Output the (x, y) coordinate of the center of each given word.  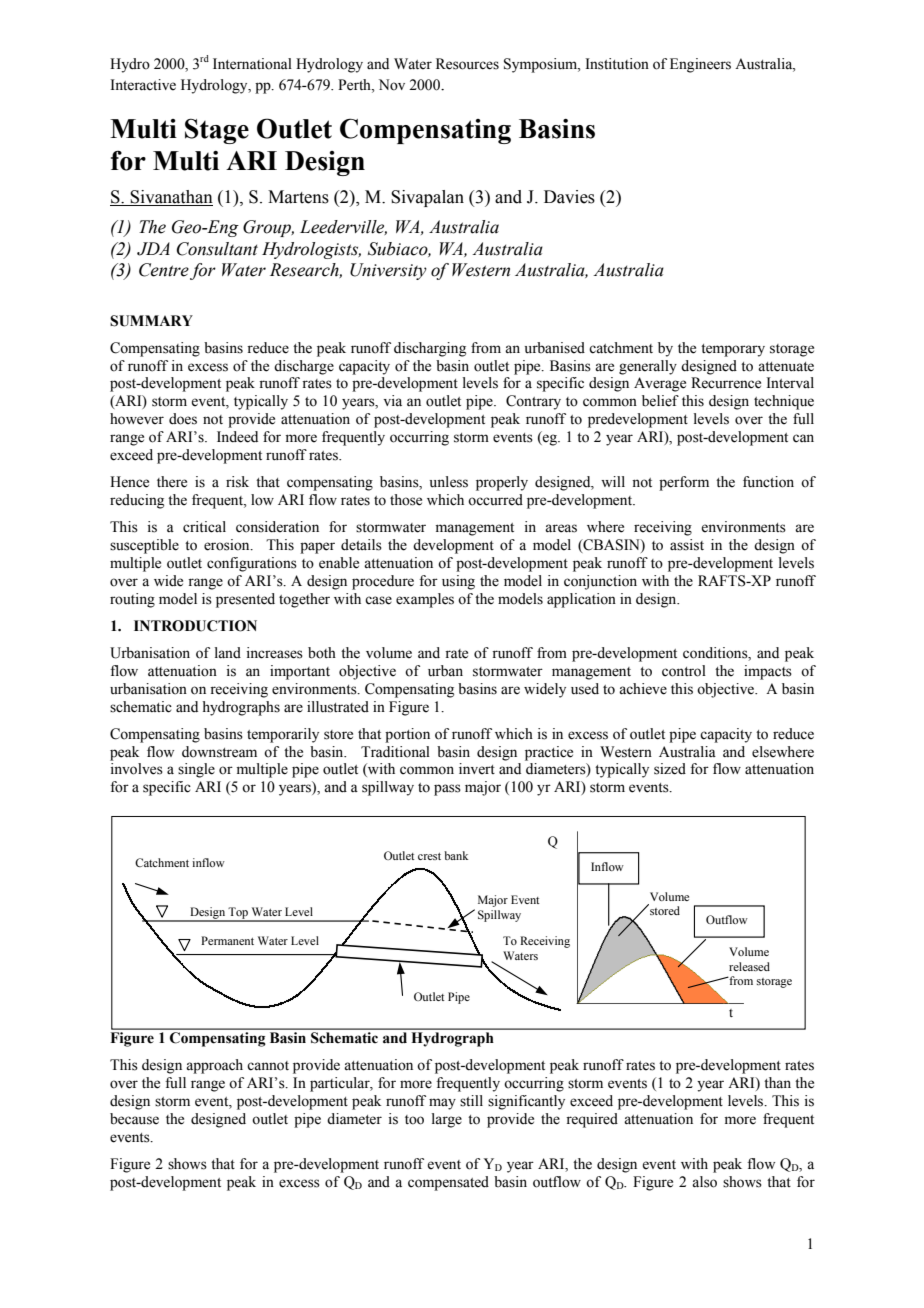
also (704, 1182)
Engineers (700, 65)
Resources (467, 64)
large (447, 1120)
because (134, 1119)
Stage (217, 131)
